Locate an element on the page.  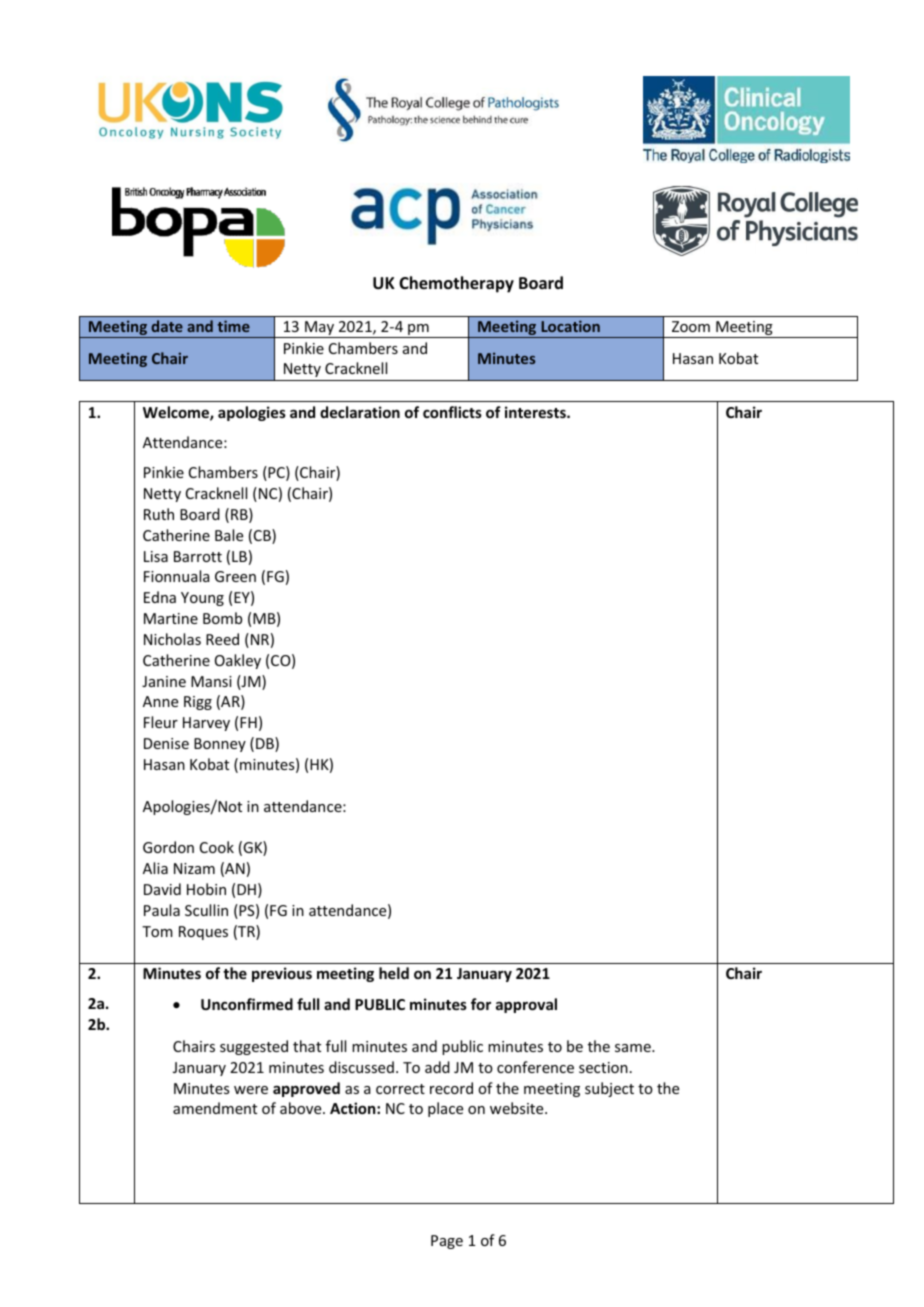
amendment is located at coordinates (215, 1108).
